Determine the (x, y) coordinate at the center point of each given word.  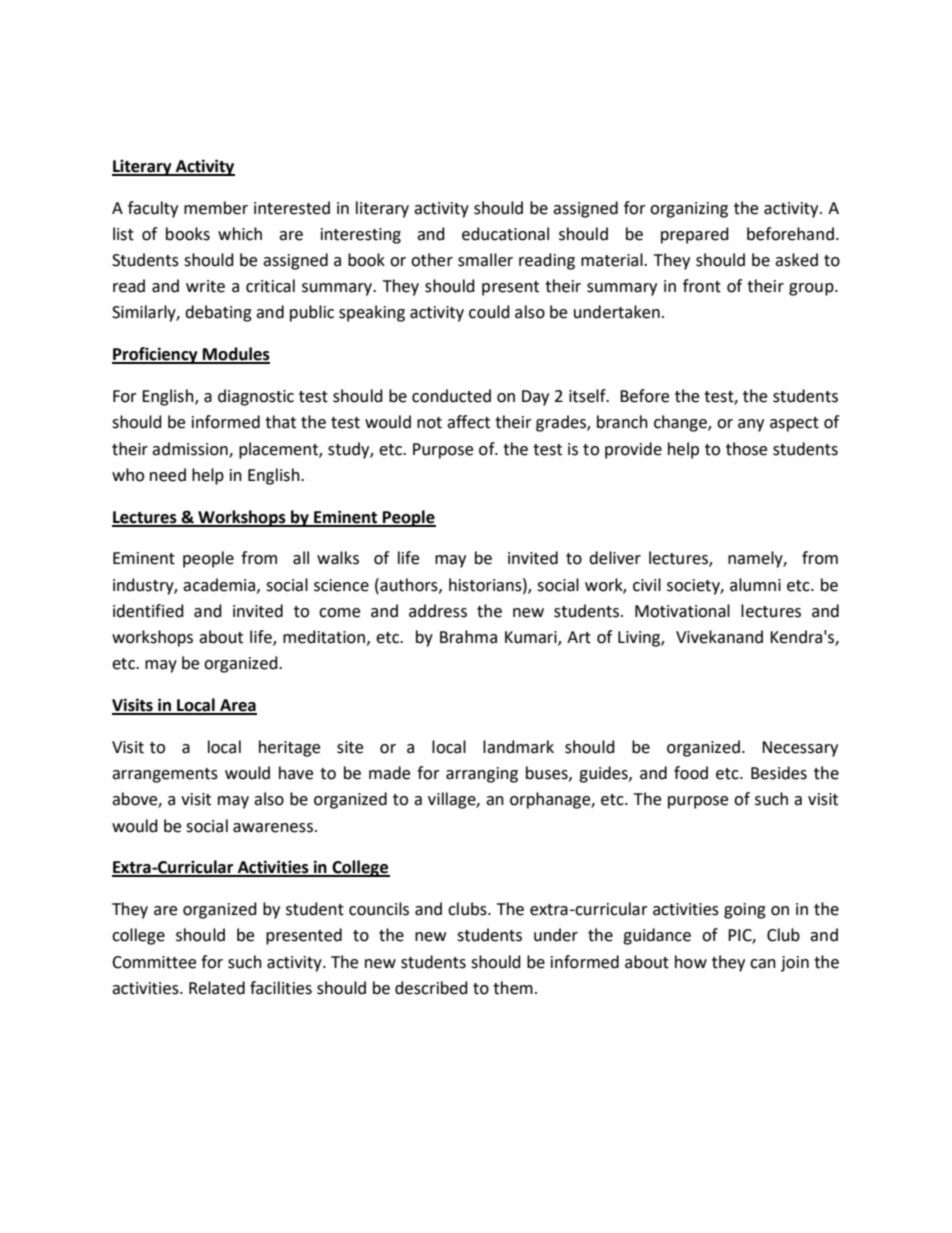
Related (217, 988)
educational (505, 234)
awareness (273, 828)
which (240, 234)
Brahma (468, 637)
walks (338, 558)
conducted (451, 396)
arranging (482, 775)
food (691, 773)
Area (237, 706)
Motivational (682, 611)
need (168, 475)
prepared (695, 235)
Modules (235, 355)
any (751, 425)
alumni (755, 585)
